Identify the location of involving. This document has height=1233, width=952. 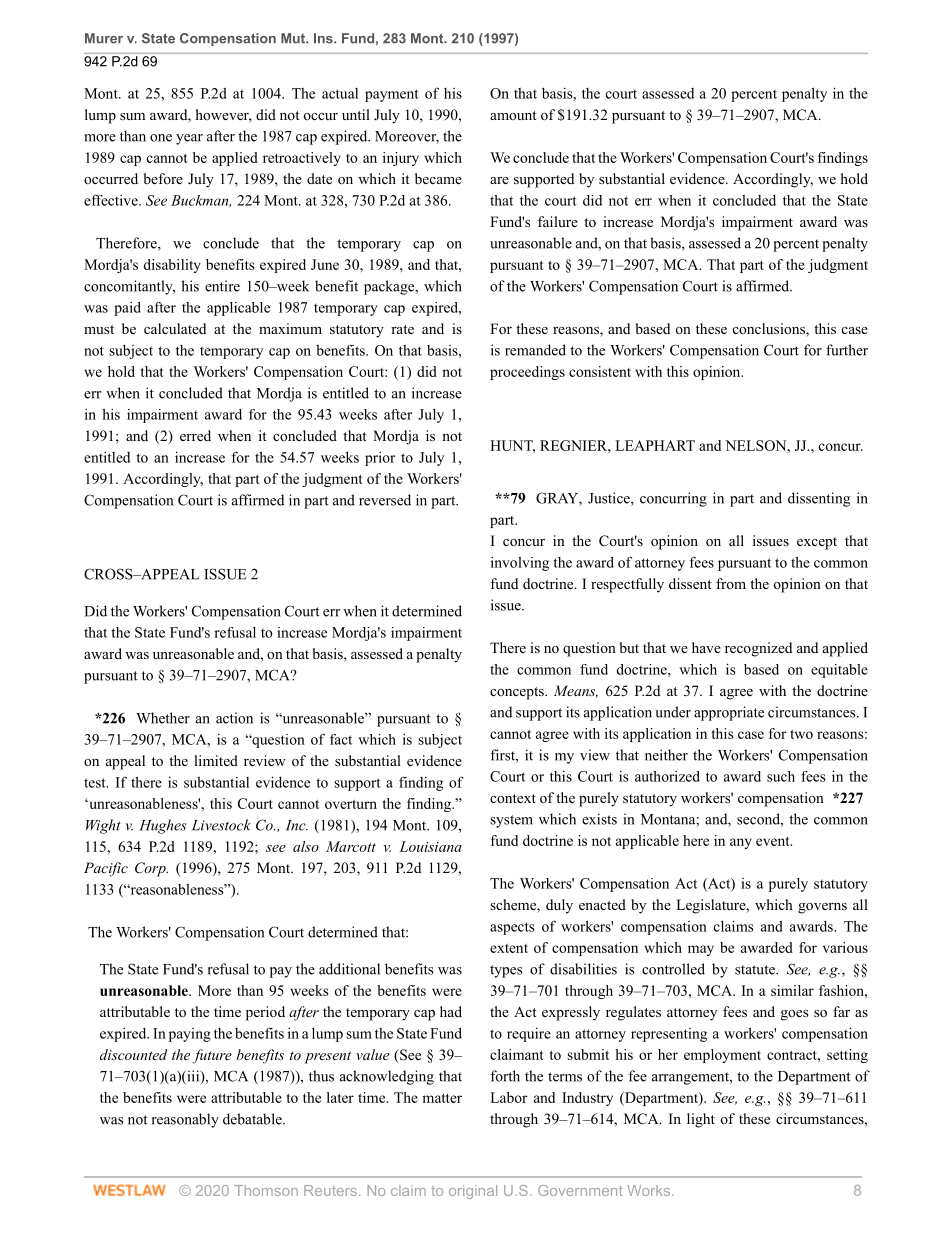
(520, 564).
